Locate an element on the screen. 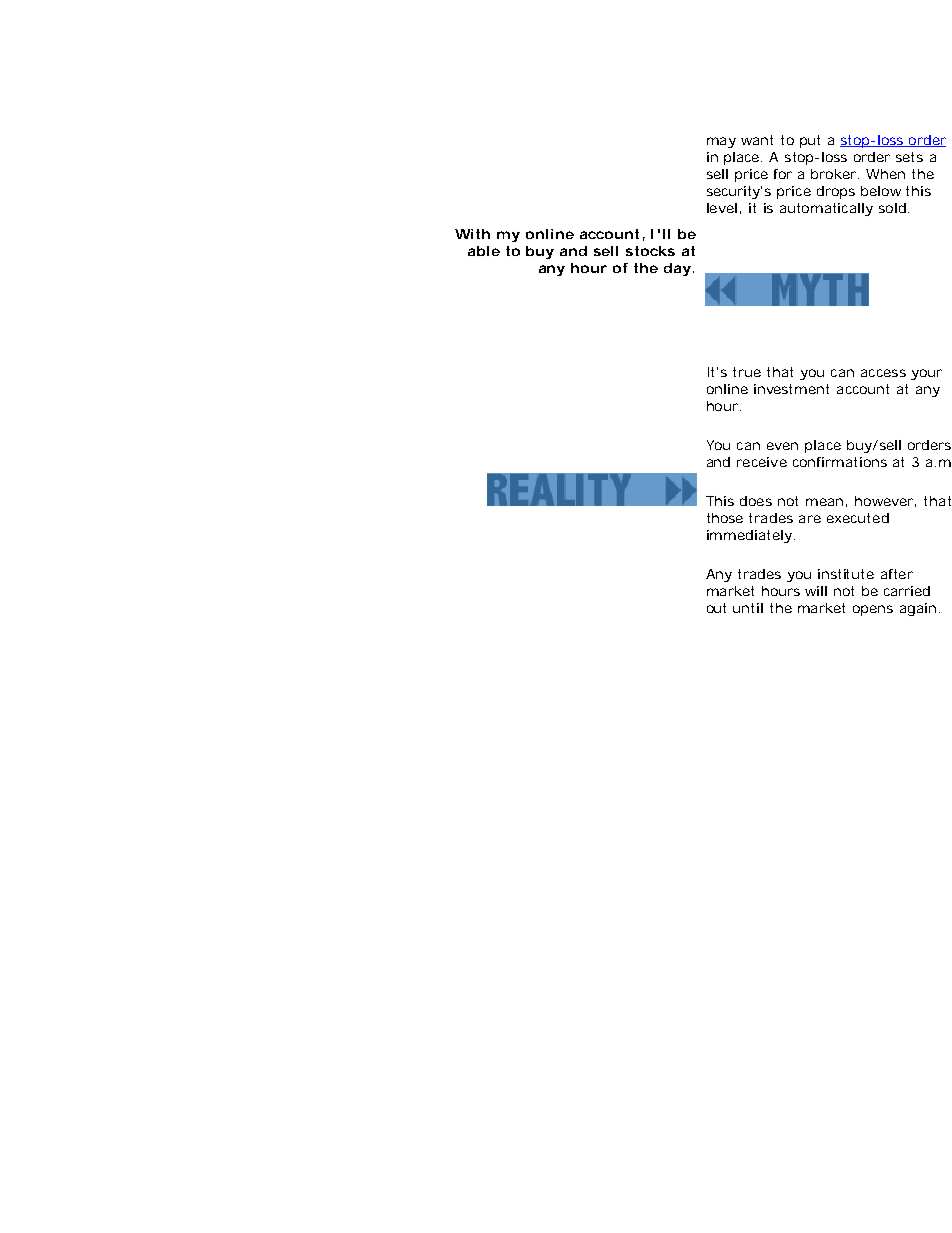  investment is located at coordinates (791, 389).
